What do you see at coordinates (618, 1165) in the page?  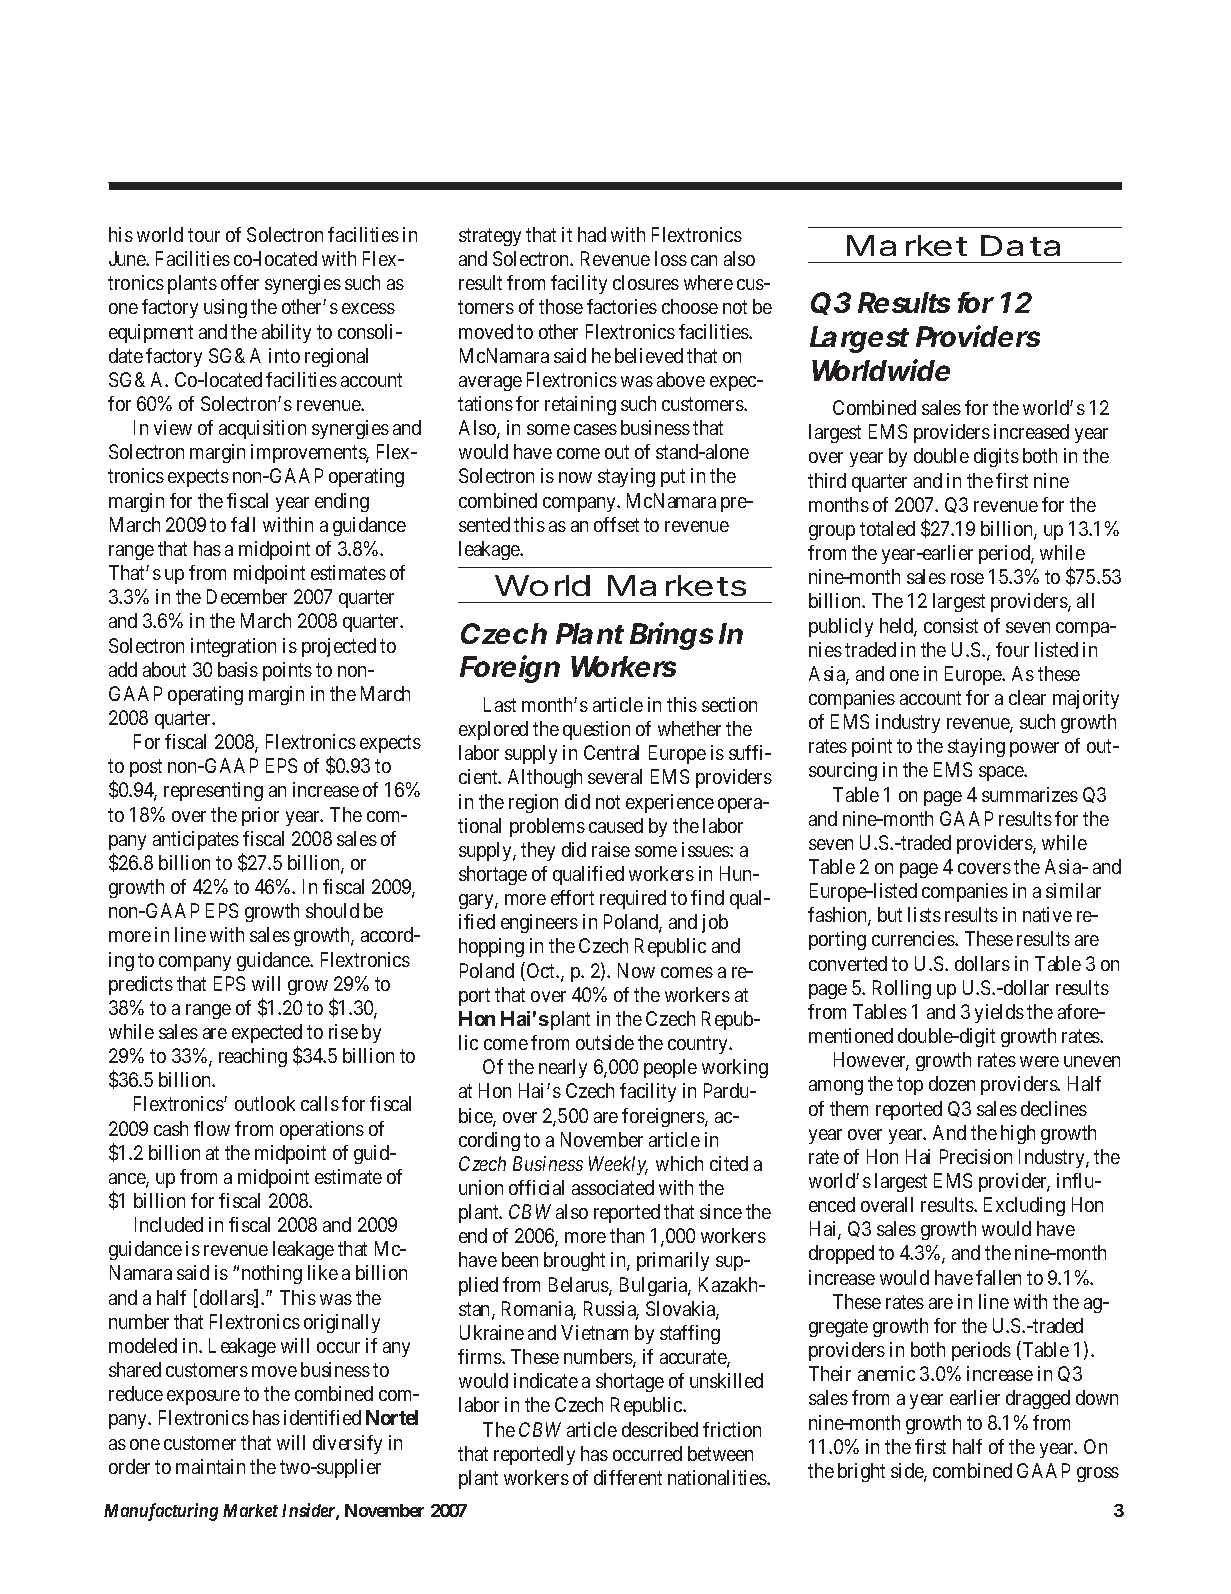 I see `Weekly` at bounding box center [618, 1165].
